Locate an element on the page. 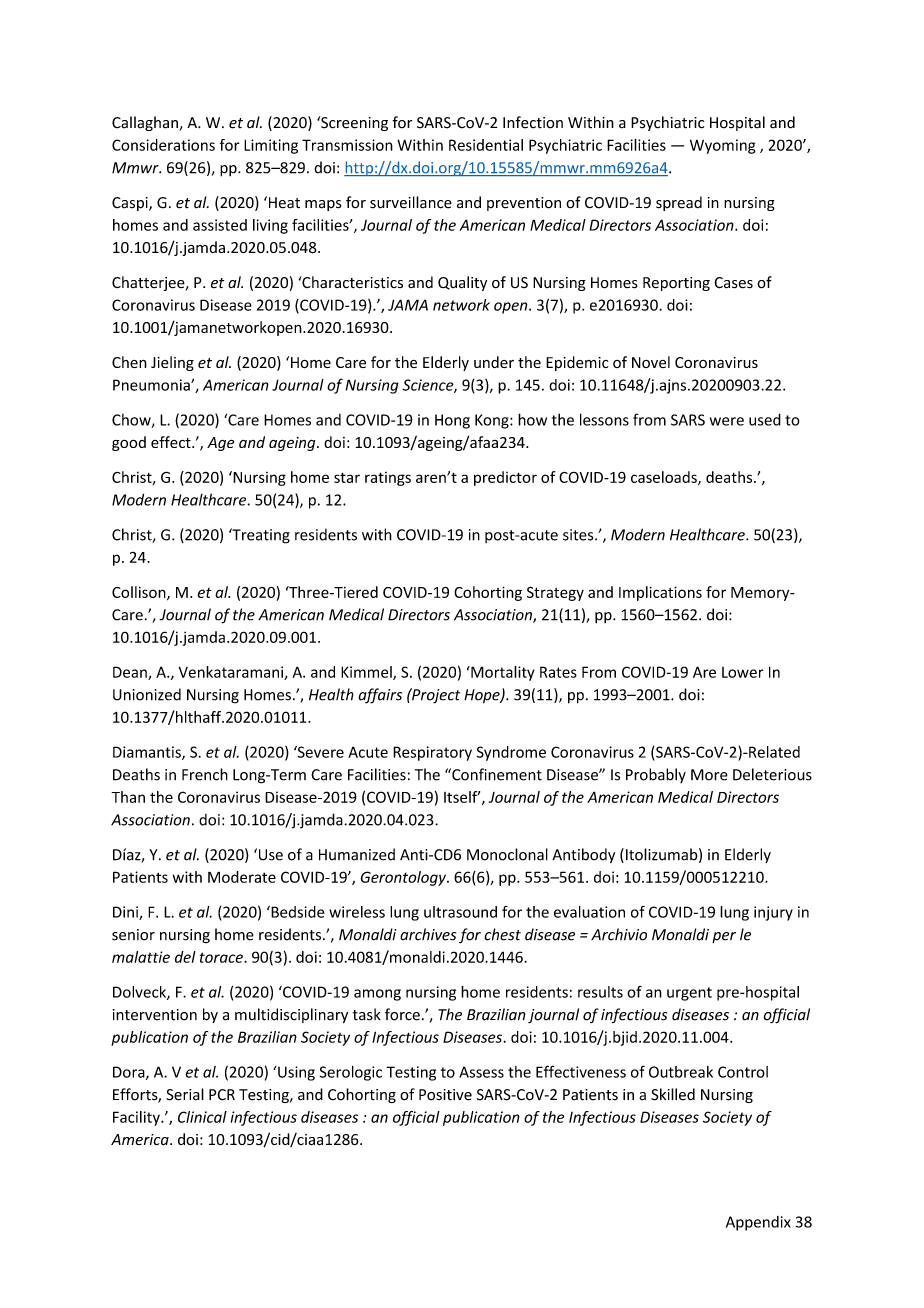  Wyoming is located at coordinates (723, 146).
